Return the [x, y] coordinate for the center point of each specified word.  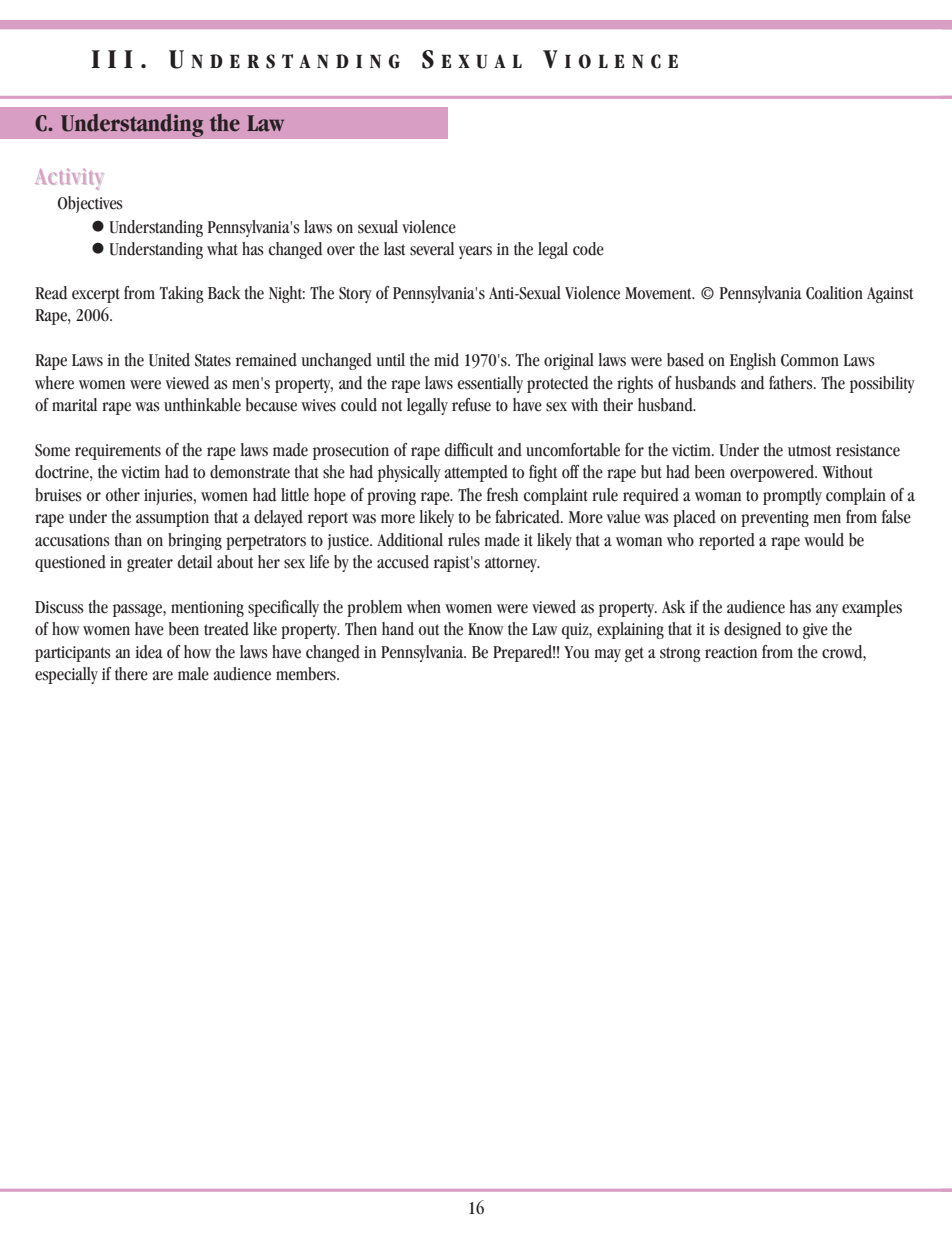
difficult [469, 450]
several [432, 249]
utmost [809, 451]
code [588, 249]
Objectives [90, 204]
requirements [118, 452]
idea [149, 652]
